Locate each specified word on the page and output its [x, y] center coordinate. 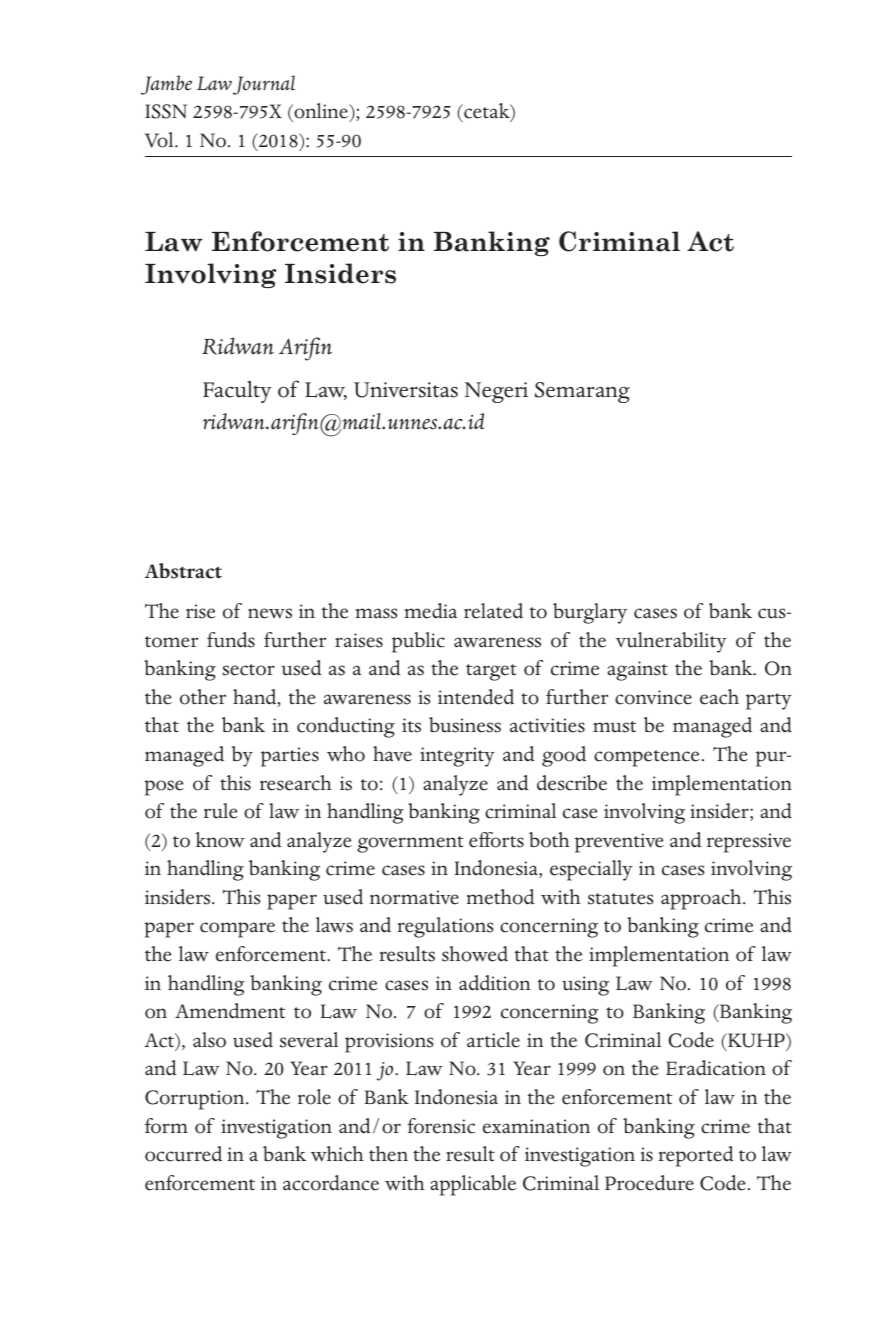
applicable [473, 1185]
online [321, 112]
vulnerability [671, 642]
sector [249, 670]
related [493, 611]
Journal [264, 85]
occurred [183, 1154]
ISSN [166, 111]
